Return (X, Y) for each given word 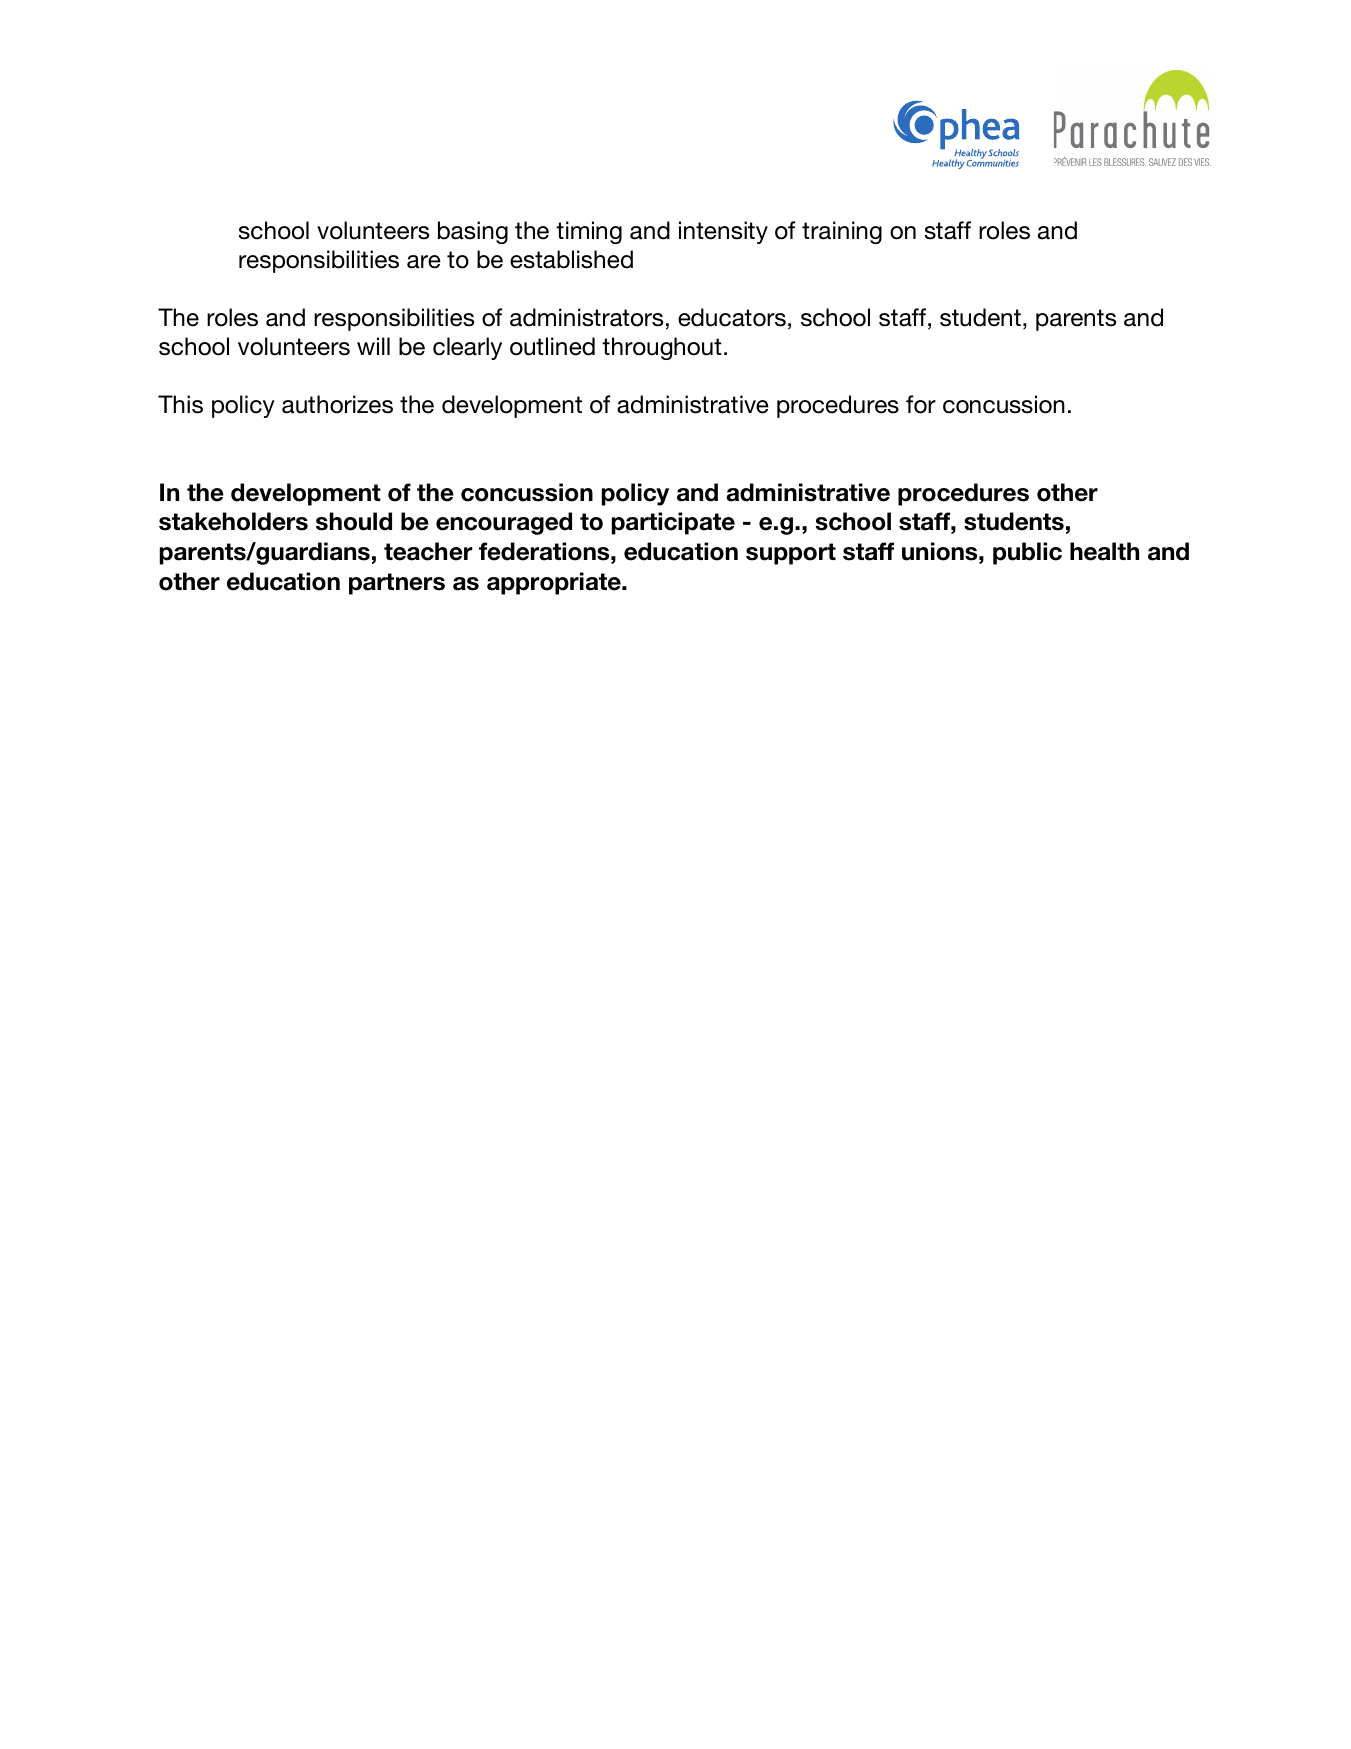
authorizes (337, 404)
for (921, 404)
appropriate (555, 583)
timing (589, 232)
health (1104, 551)
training (842, 232)
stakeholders (233, 521)
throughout (662, 348)
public (1027, 553)
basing (473, 232)
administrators (586, 317)
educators (732, 317)
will (373, 346)
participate (673, 523)
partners (397, 584)
